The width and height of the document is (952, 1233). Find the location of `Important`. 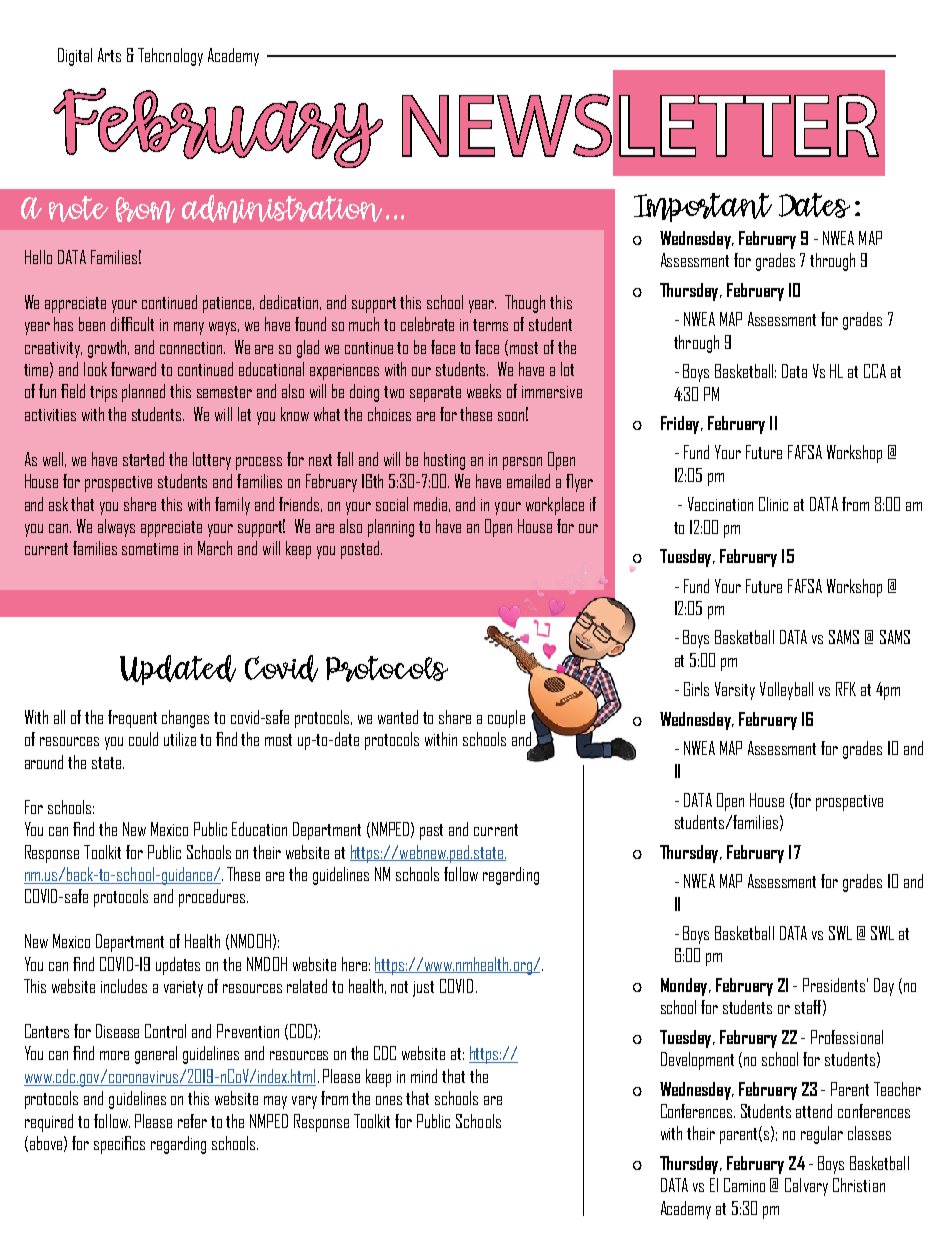

Important is located at coordinates (703, 207).
